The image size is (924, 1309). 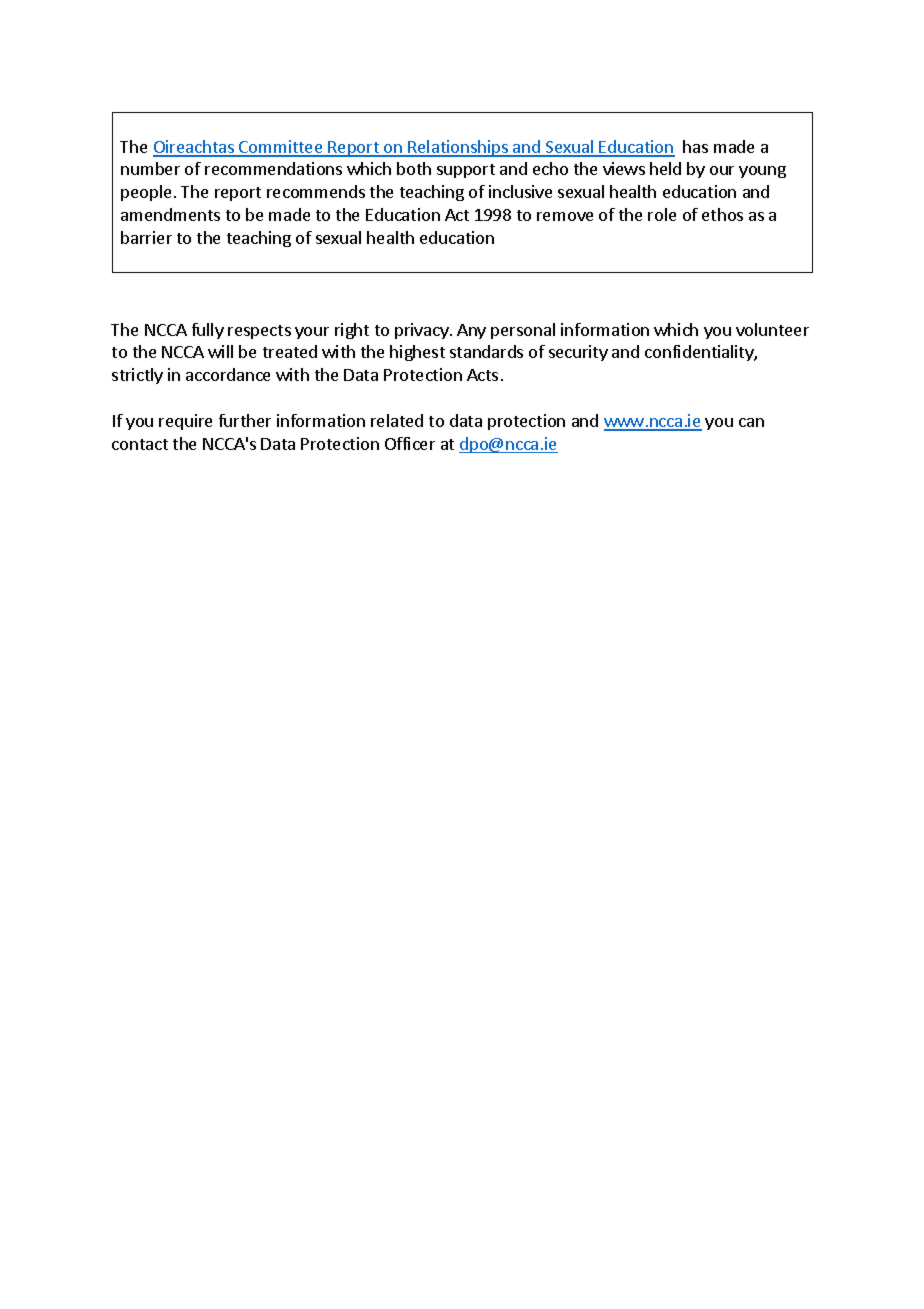 What do you see at coordinates (751, 422) in the screenshot?
I see `can` at bounding box center [751, 422].
